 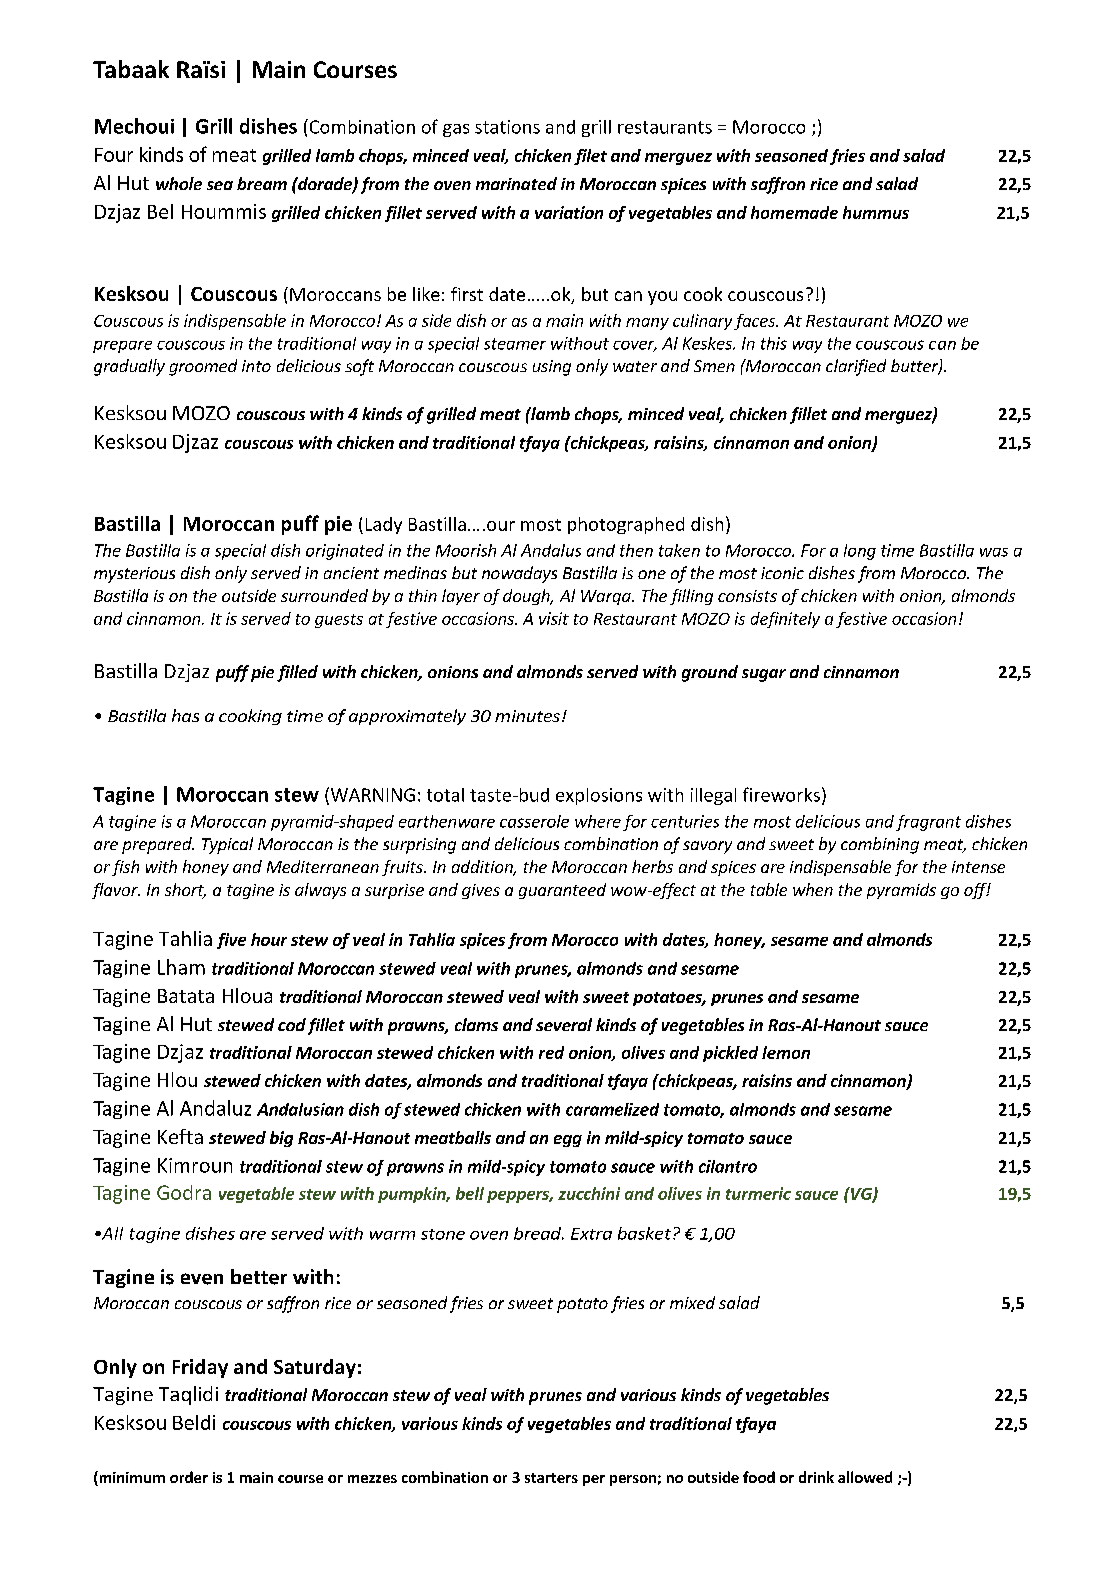 I want to click on order, so click(x=189, y=1477).
